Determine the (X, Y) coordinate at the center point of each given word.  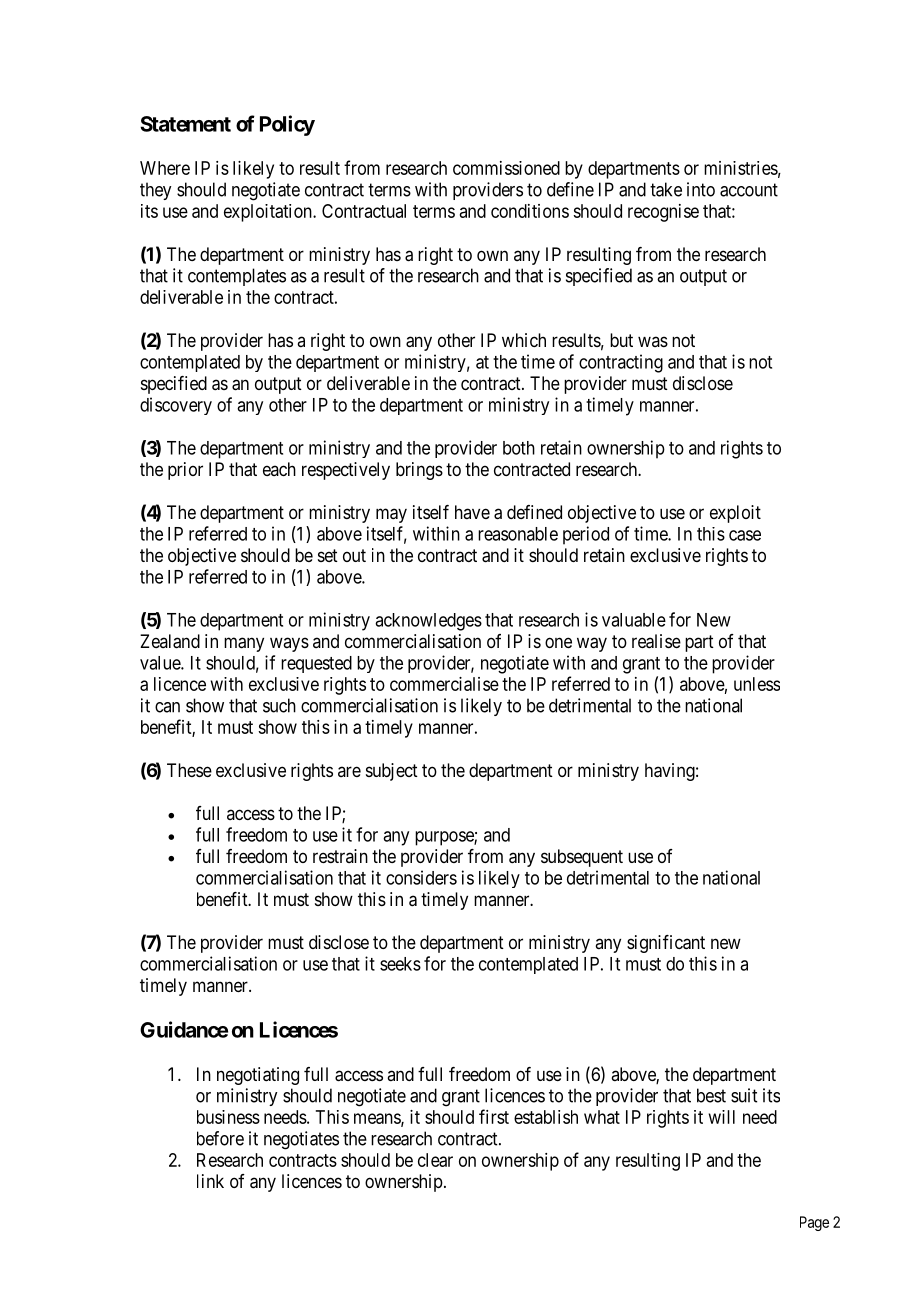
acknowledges (428, 622)
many (244, 644)
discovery (176, 406)
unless (757, 684)
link (210, 1181)
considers (421, 877)
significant (666, 944)
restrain (340, 856)
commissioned (506, 168)
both (519, 448)
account (749, 190)
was (653, 341)
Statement (185, 124)
